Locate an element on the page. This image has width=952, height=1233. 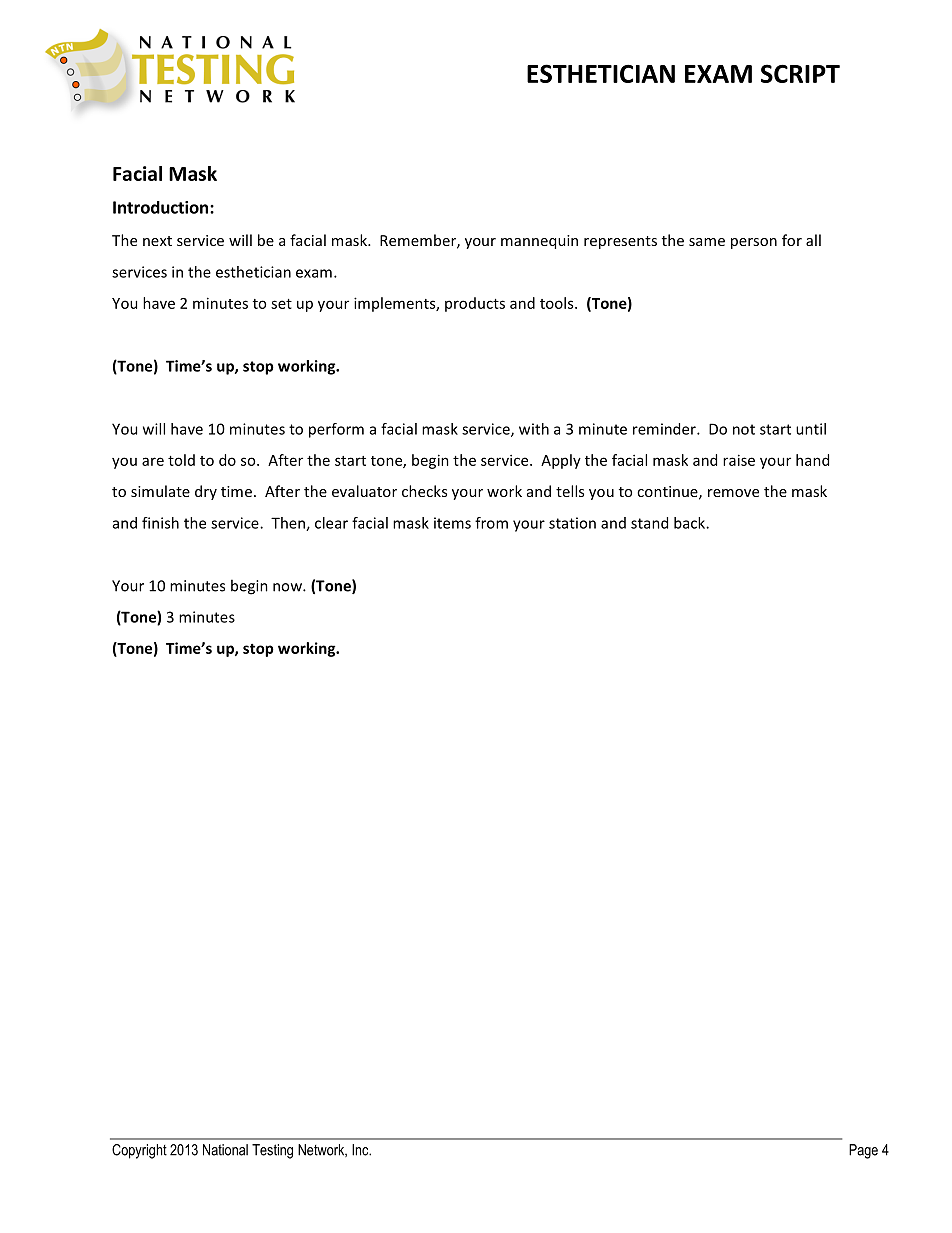
Testing is located at coordinates (272, 1151).
